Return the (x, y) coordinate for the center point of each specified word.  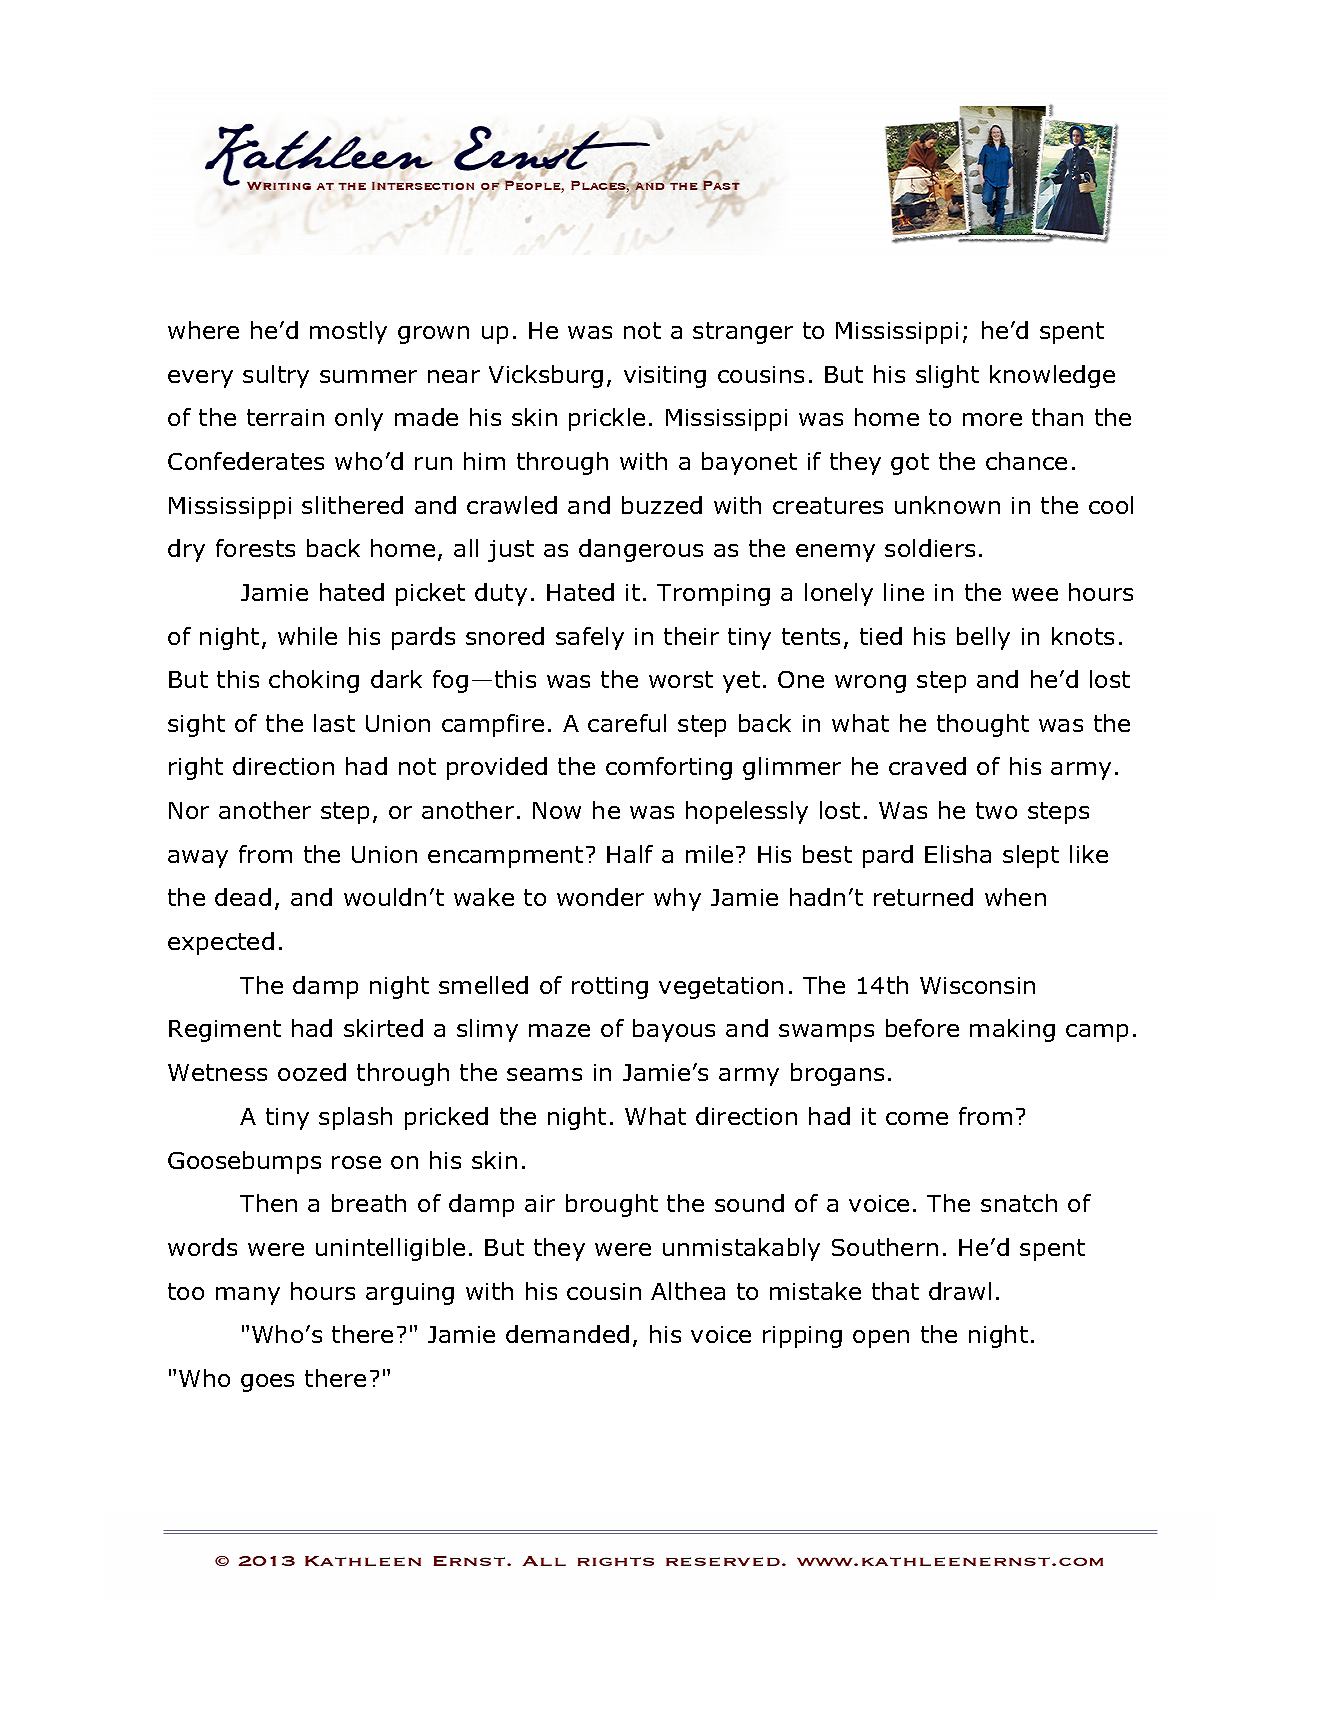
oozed (312, 1072)
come (917, 1118)
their (691, 636)
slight (947, 376)
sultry (276, 376)
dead (243, 897)
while (307, 636)
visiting (665, 377)
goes (267, 1383)
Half (630, 854)
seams (544, 1074)
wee (1035, 594)
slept (1031, 856)
